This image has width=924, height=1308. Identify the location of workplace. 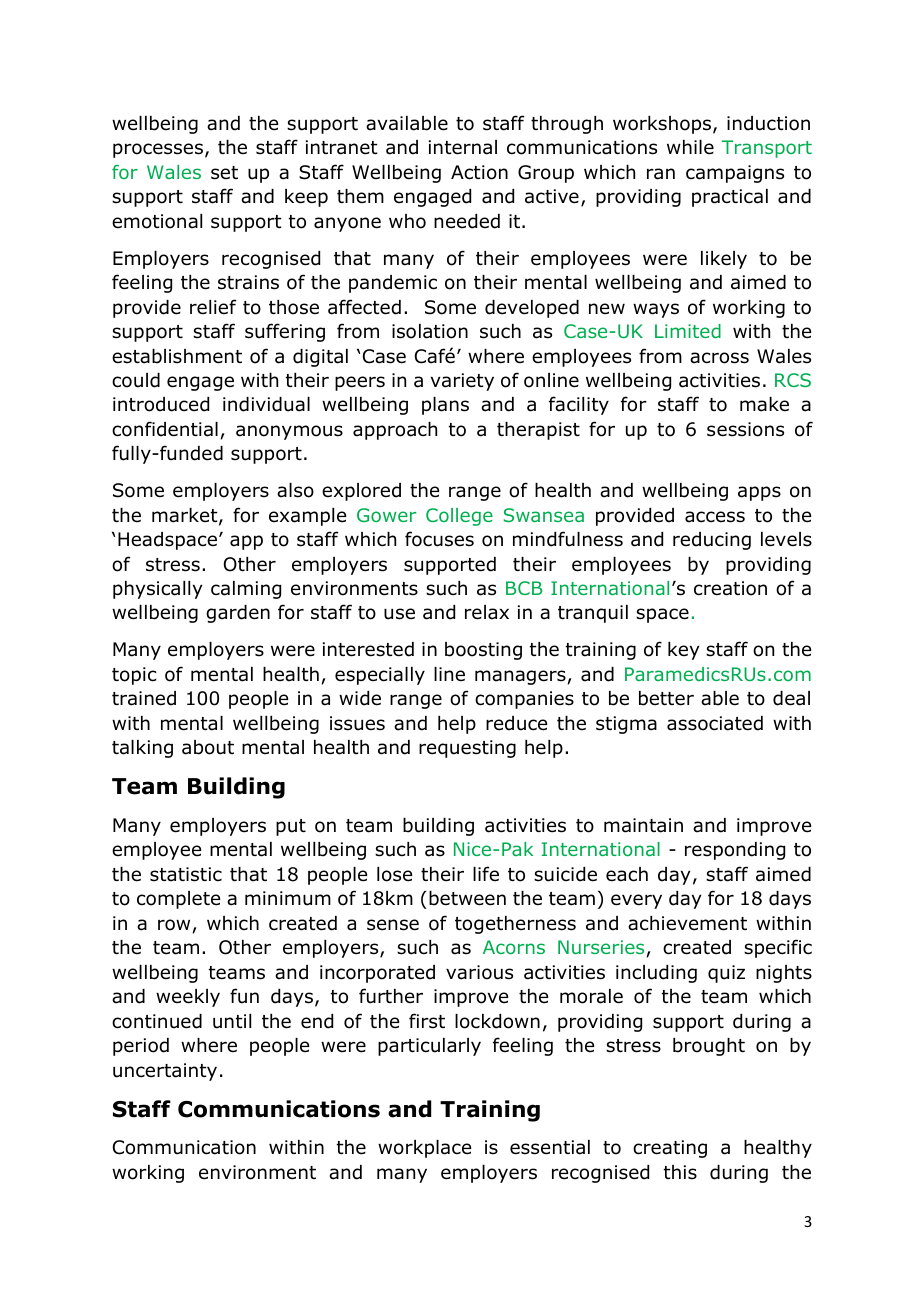
(424, 1149).
